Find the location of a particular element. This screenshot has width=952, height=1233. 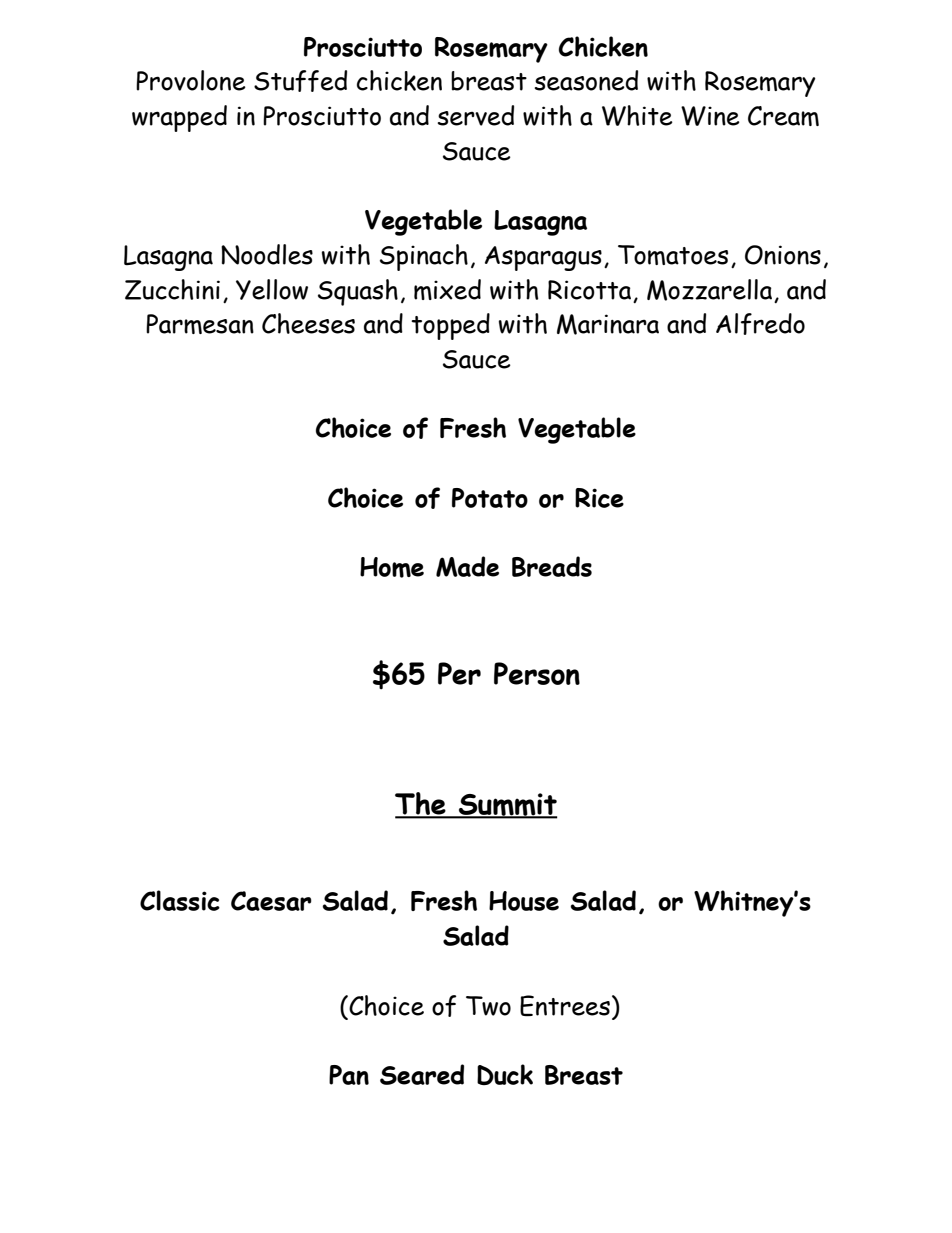

Rice is located at coordinates (599, 498).
